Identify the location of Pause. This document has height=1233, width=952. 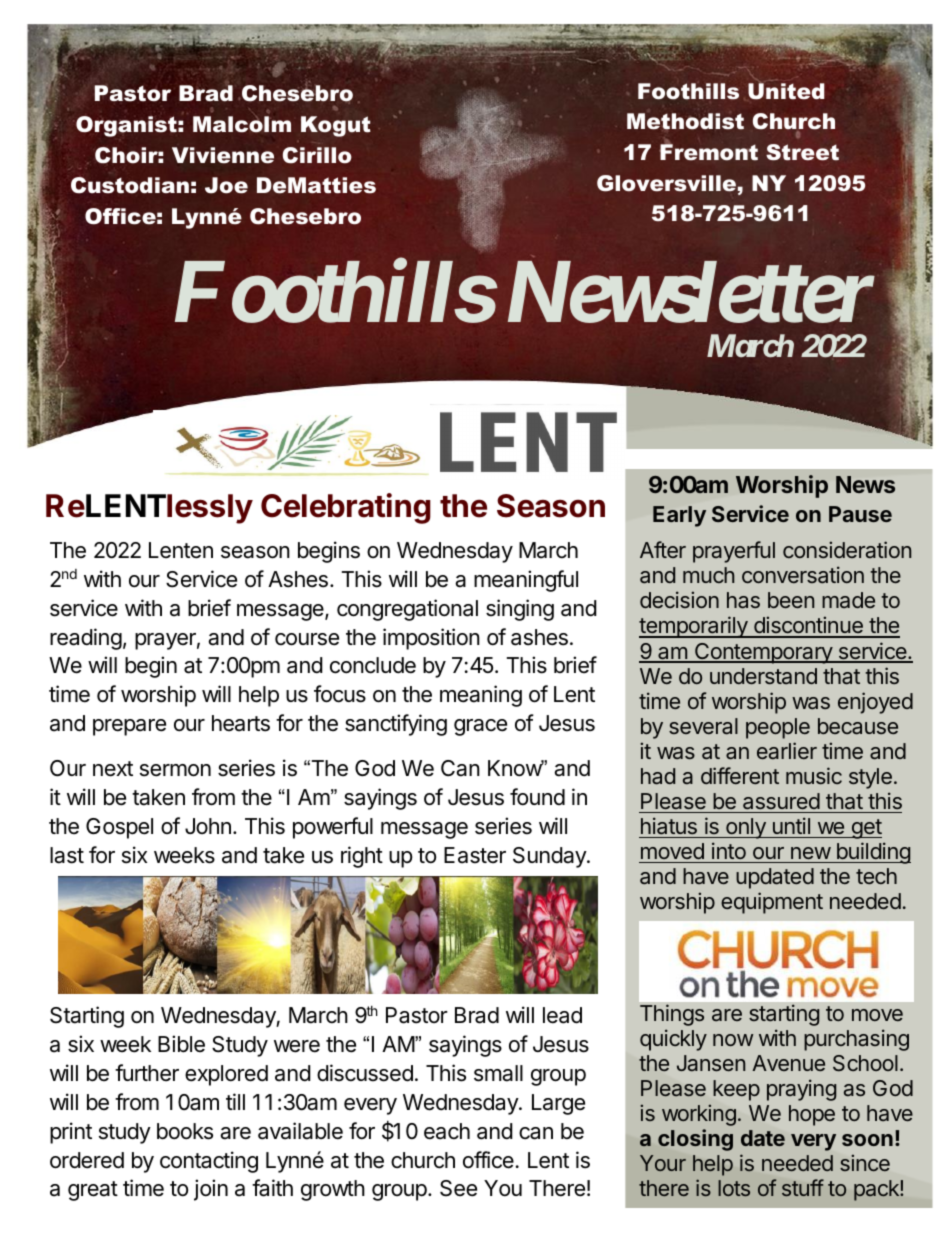
(860, 514).
